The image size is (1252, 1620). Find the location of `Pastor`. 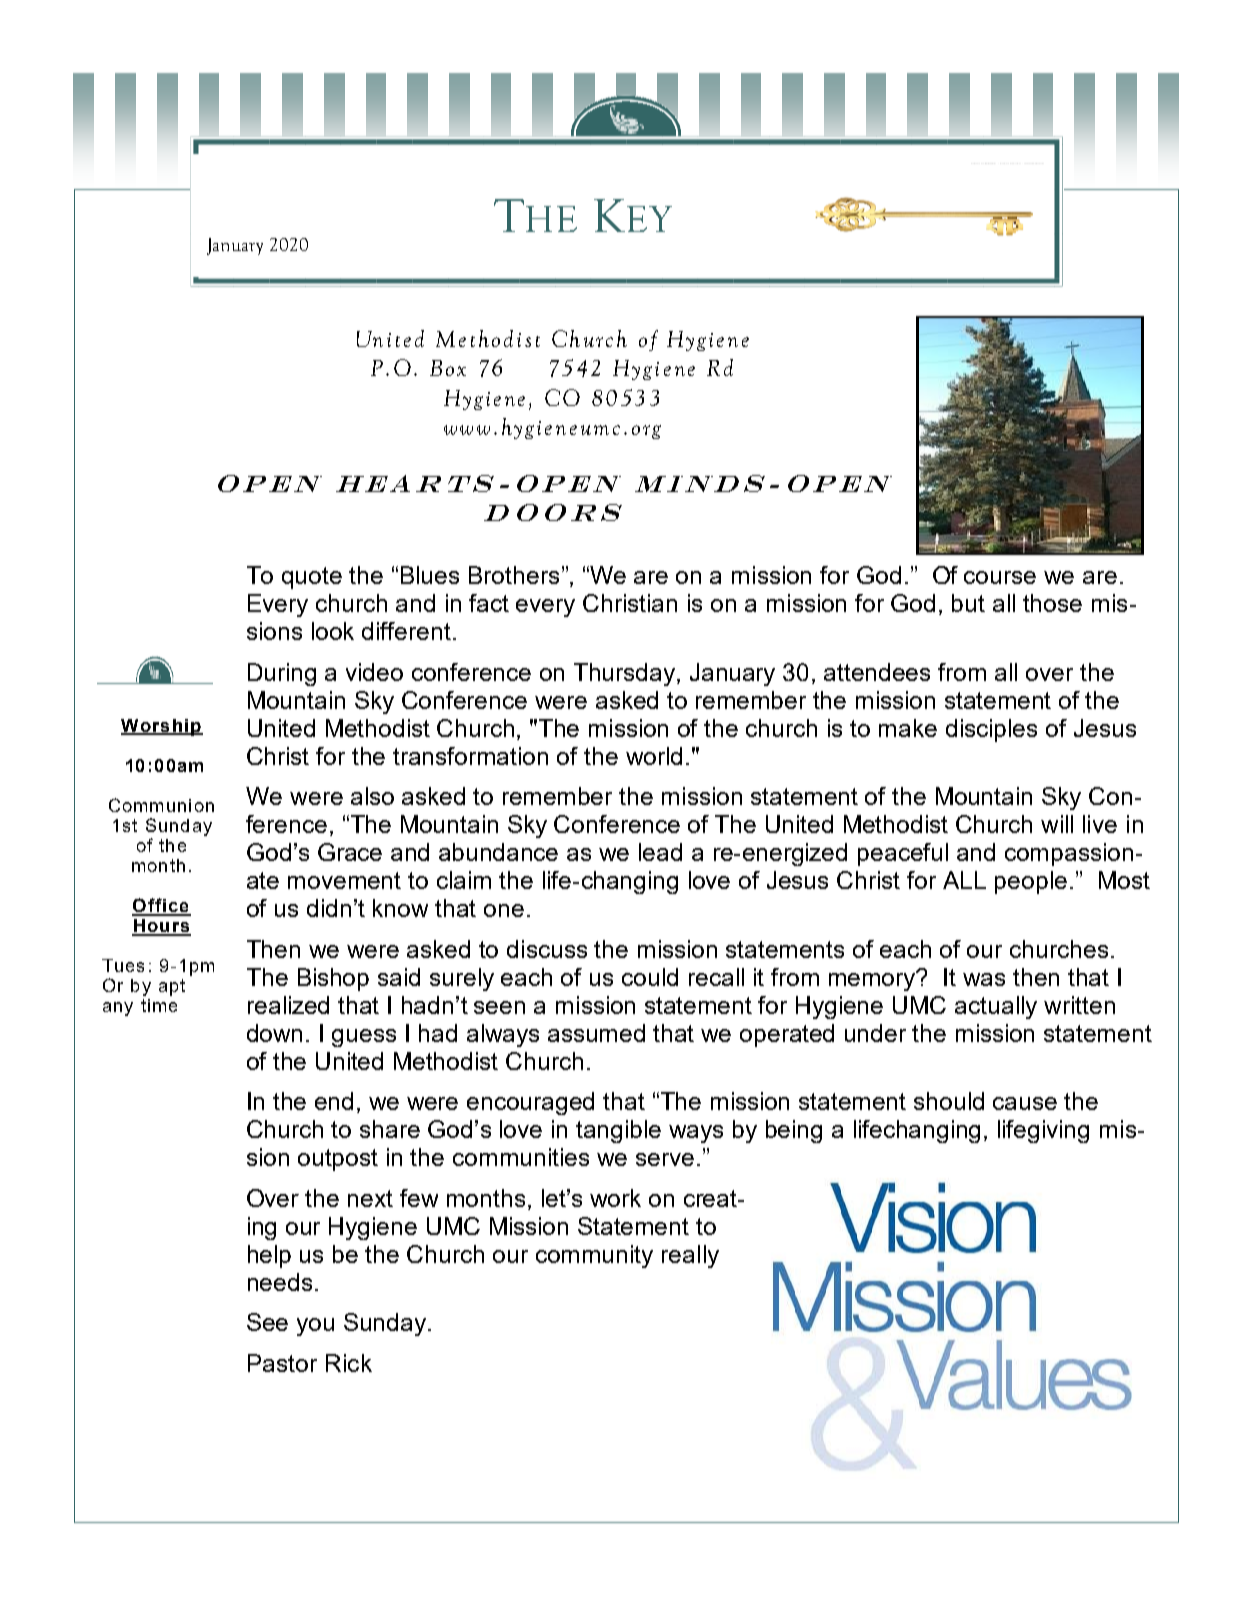

Pastor is located at coordinates (282, 1363).
